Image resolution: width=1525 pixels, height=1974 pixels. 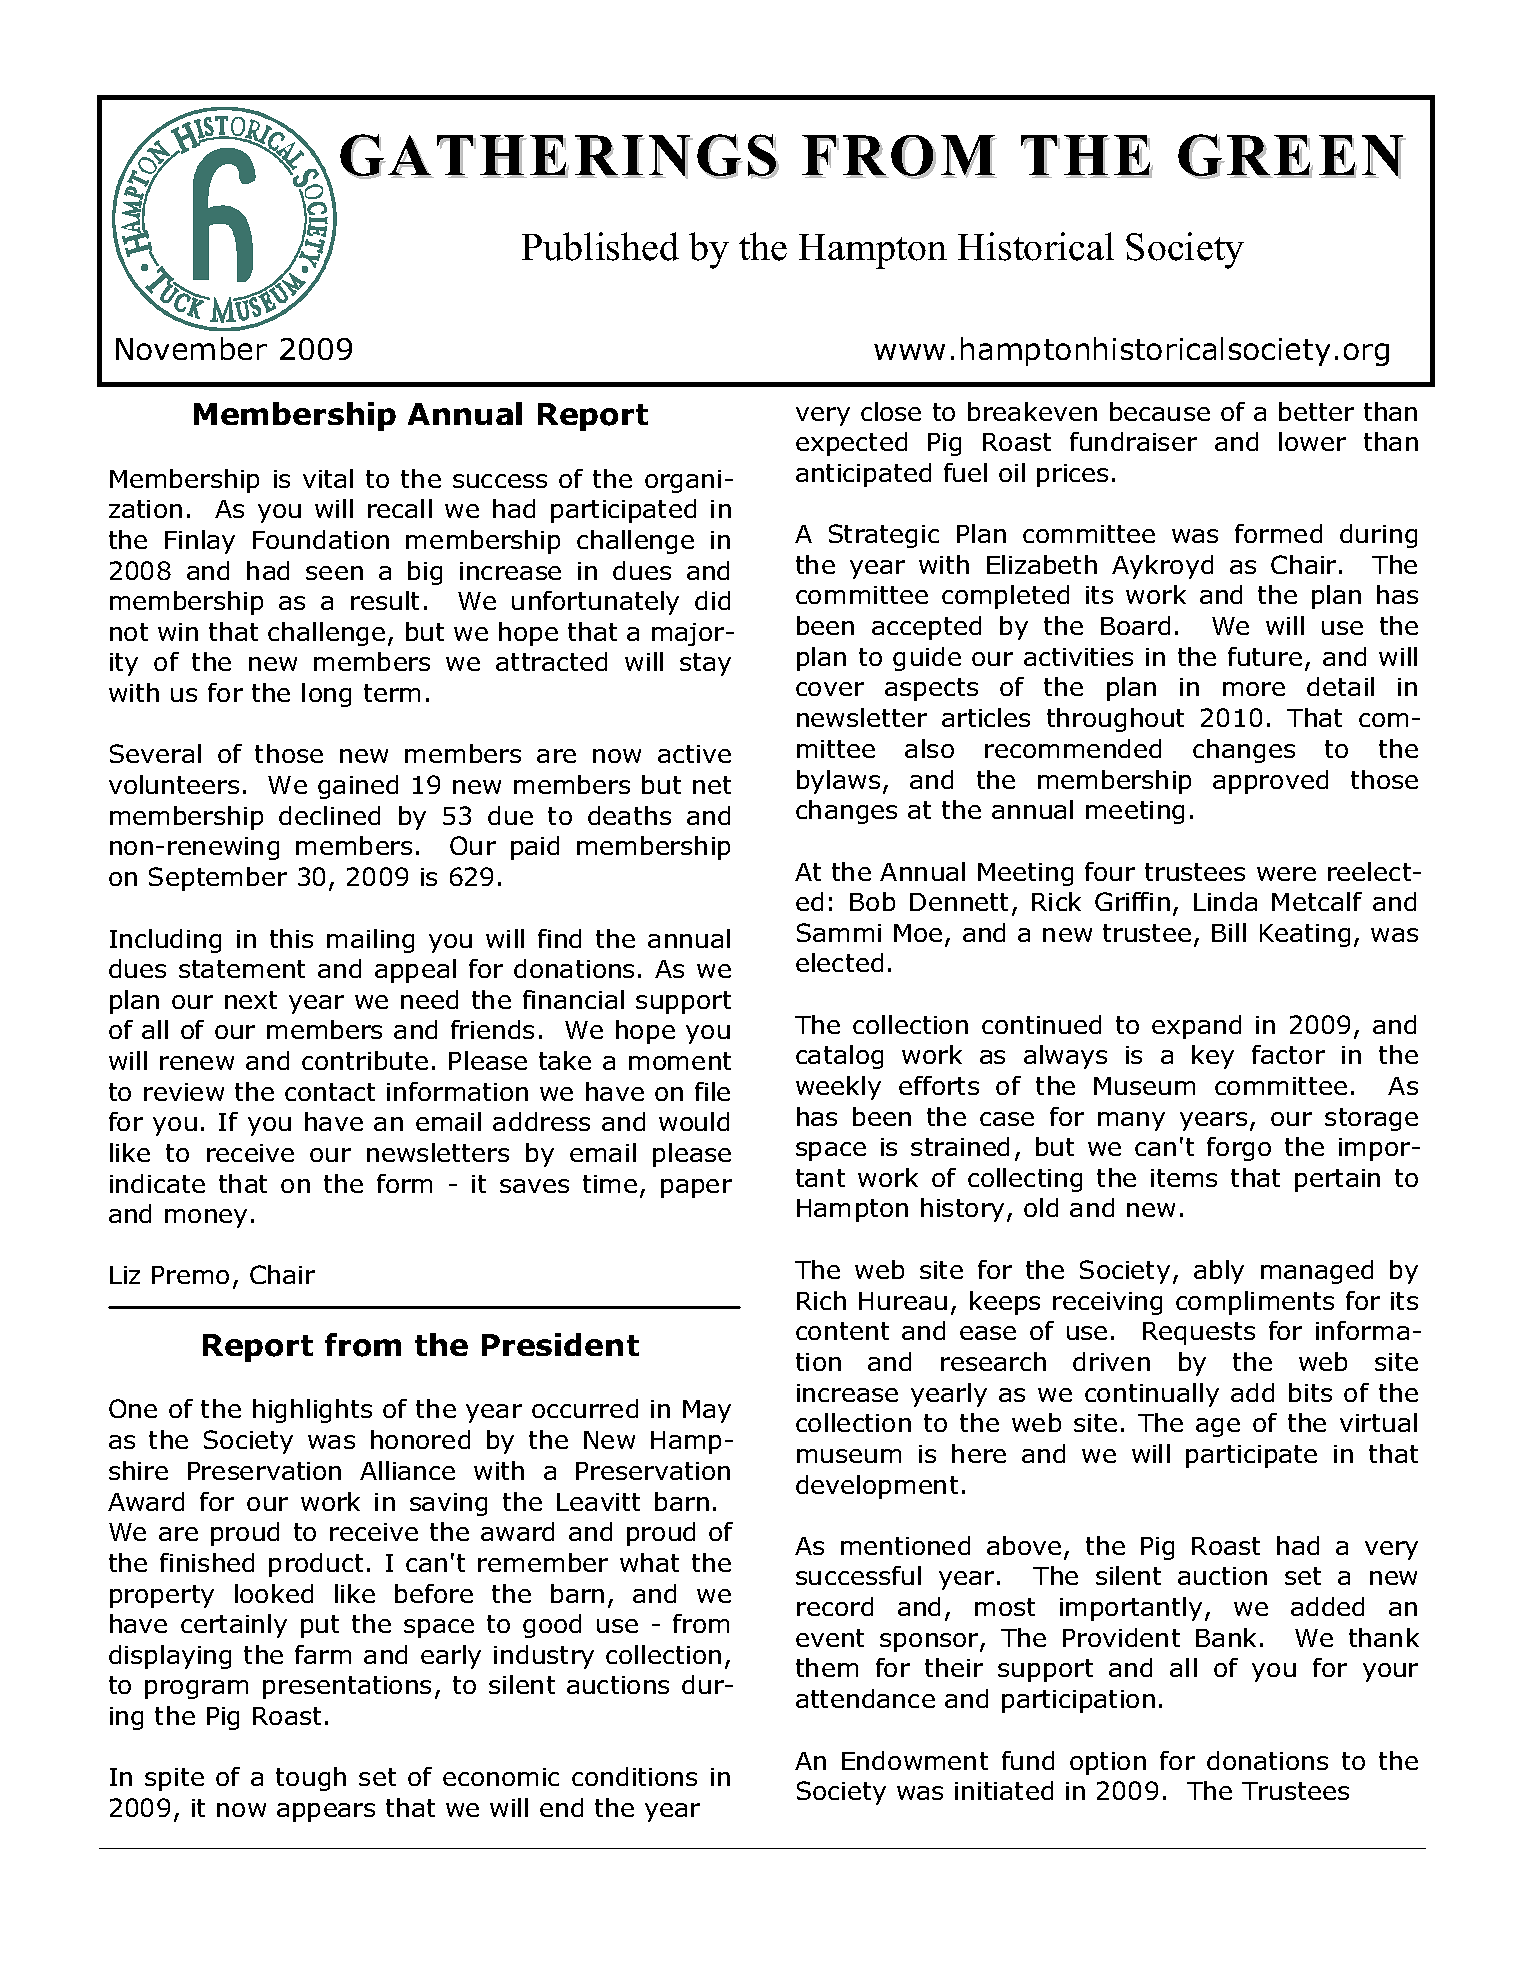 What do you see at coordinates (1239, 1149) in the document?
I see `forgo` at bounding box center [1239, 1149].
